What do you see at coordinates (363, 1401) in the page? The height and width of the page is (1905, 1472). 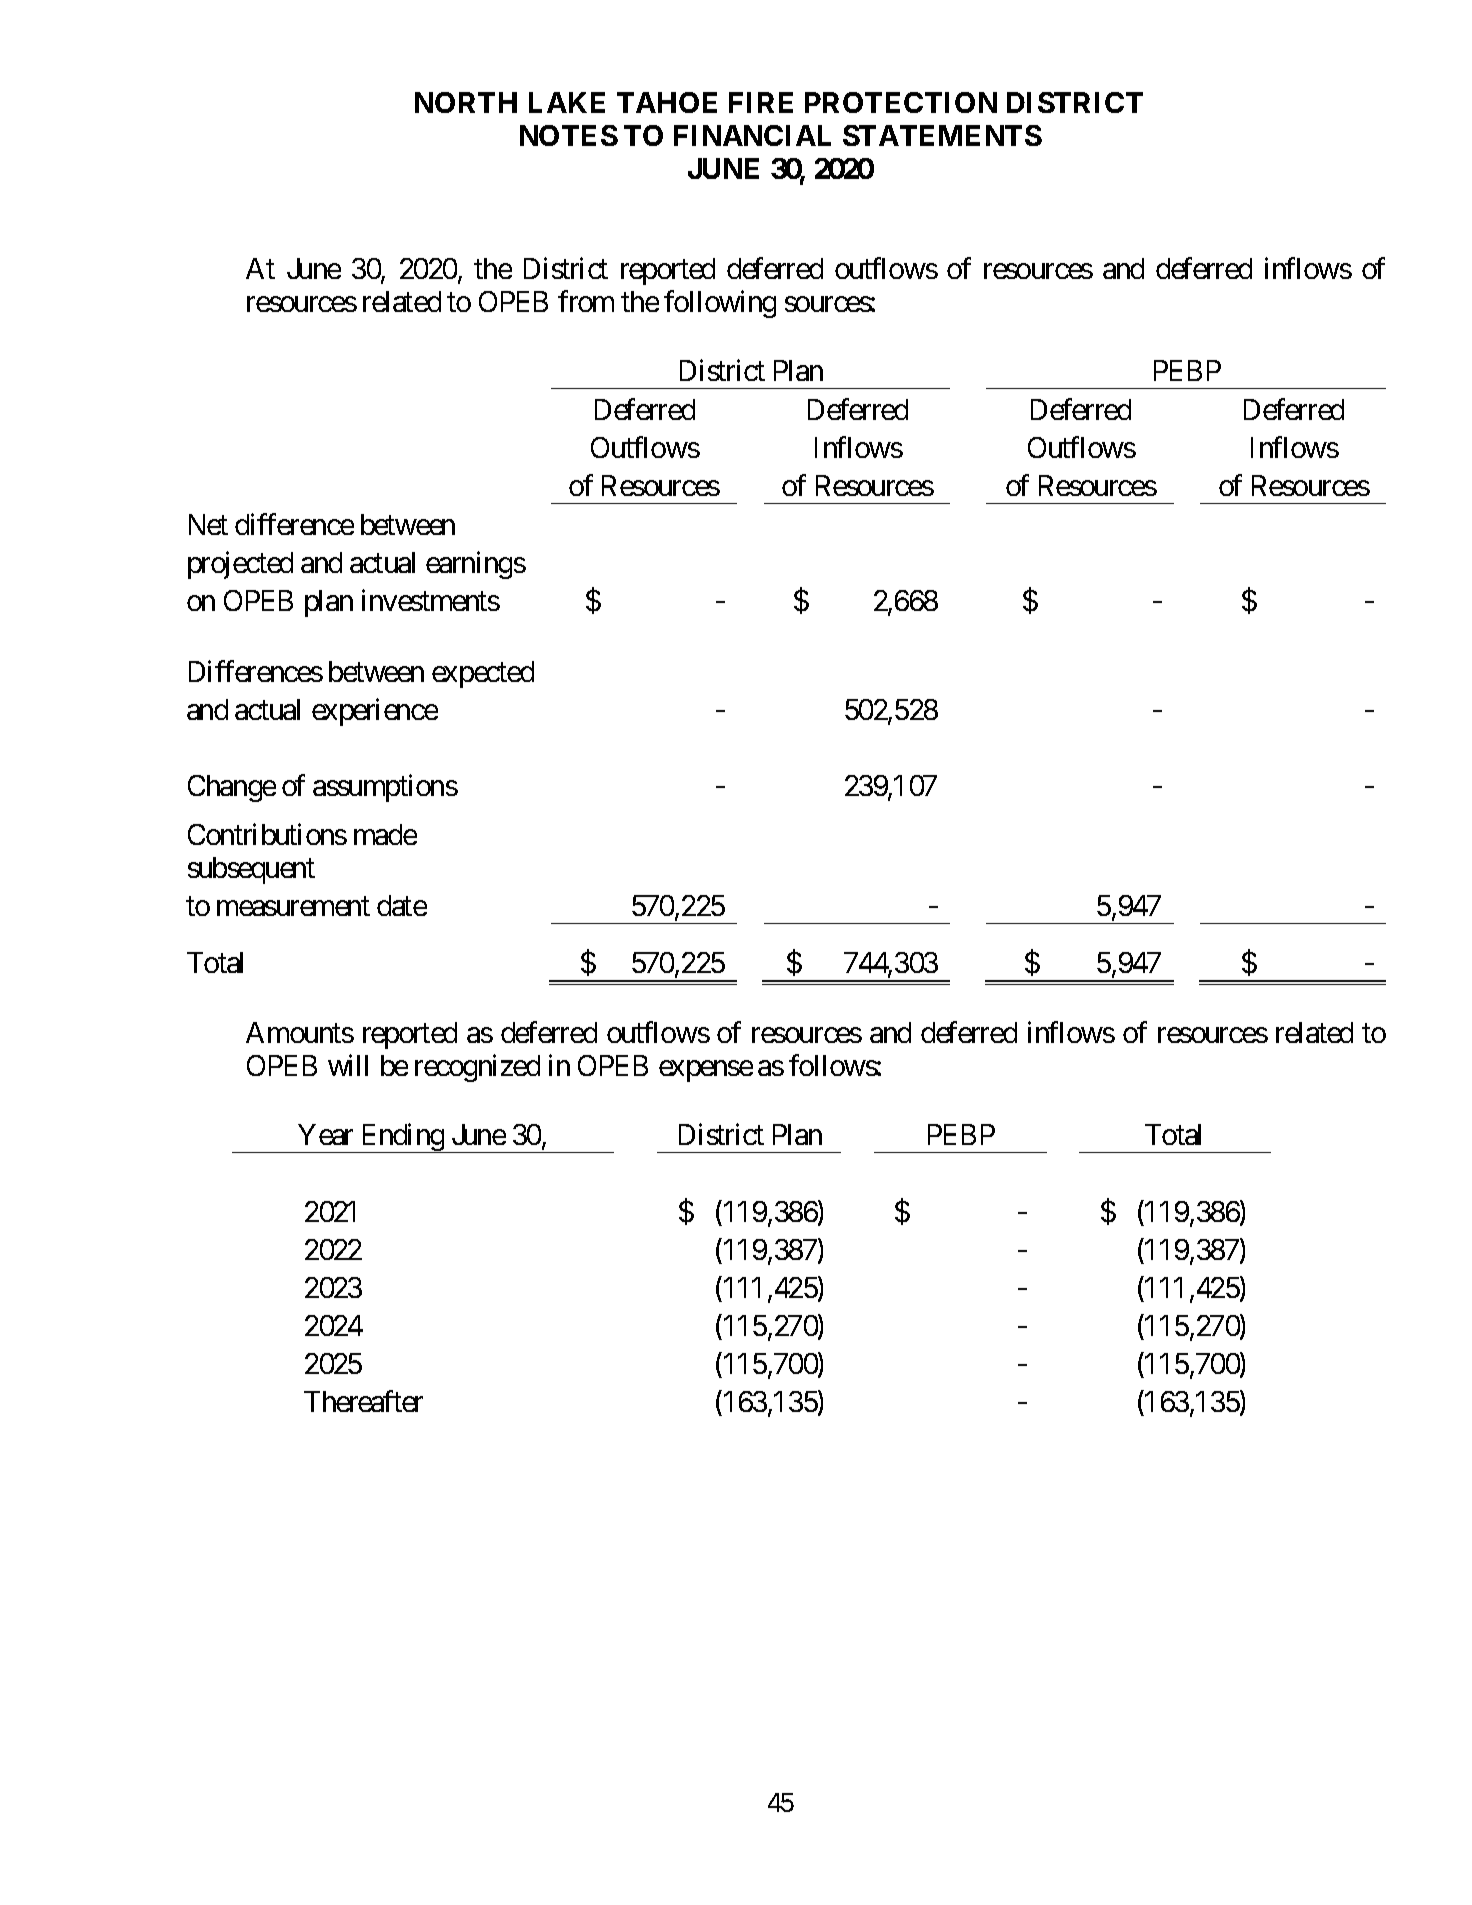 I see `Thereafter` at bounding box center [363, 1401].
